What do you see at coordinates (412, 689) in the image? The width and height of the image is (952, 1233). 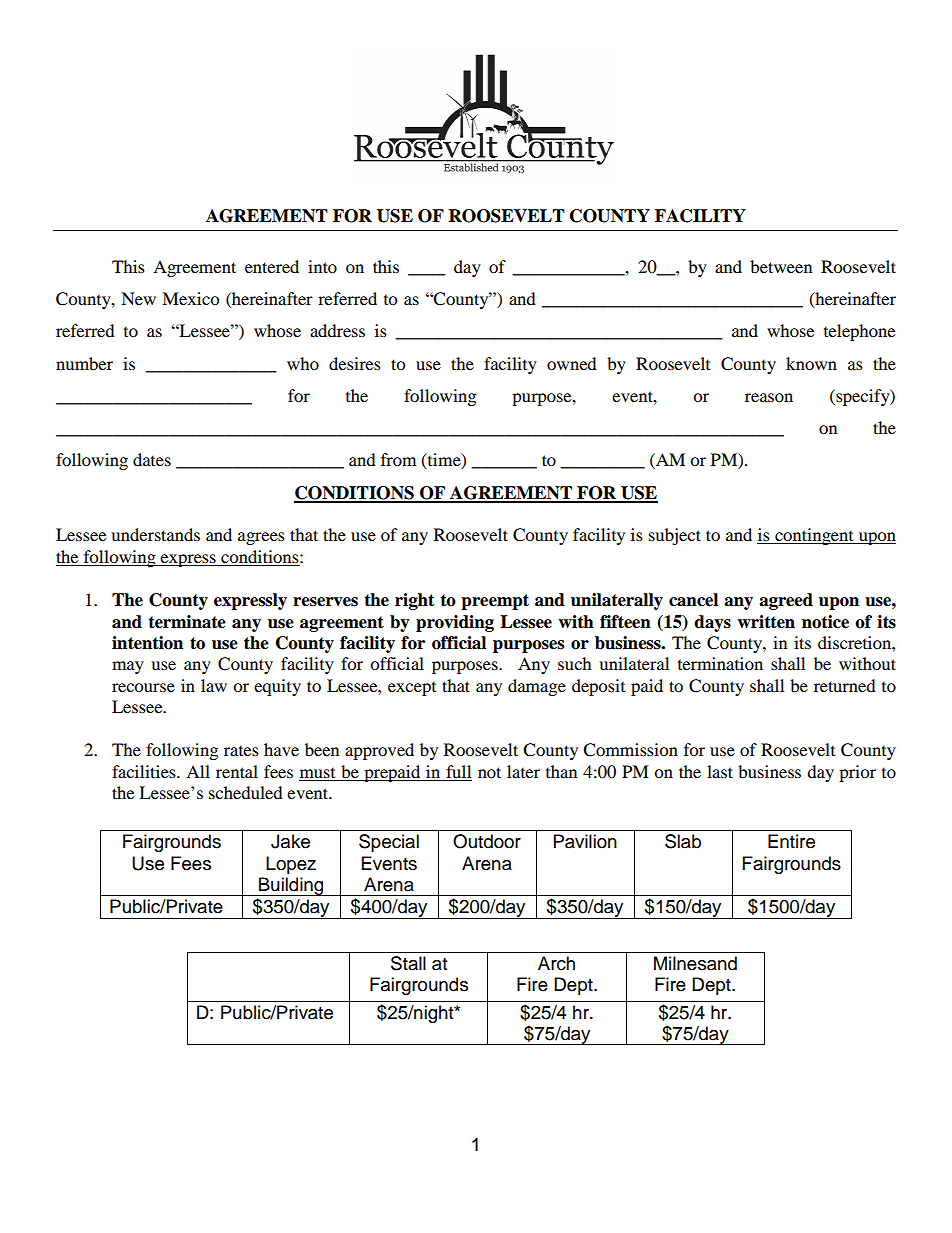 I see `except` at bounding box center [412, 689].
